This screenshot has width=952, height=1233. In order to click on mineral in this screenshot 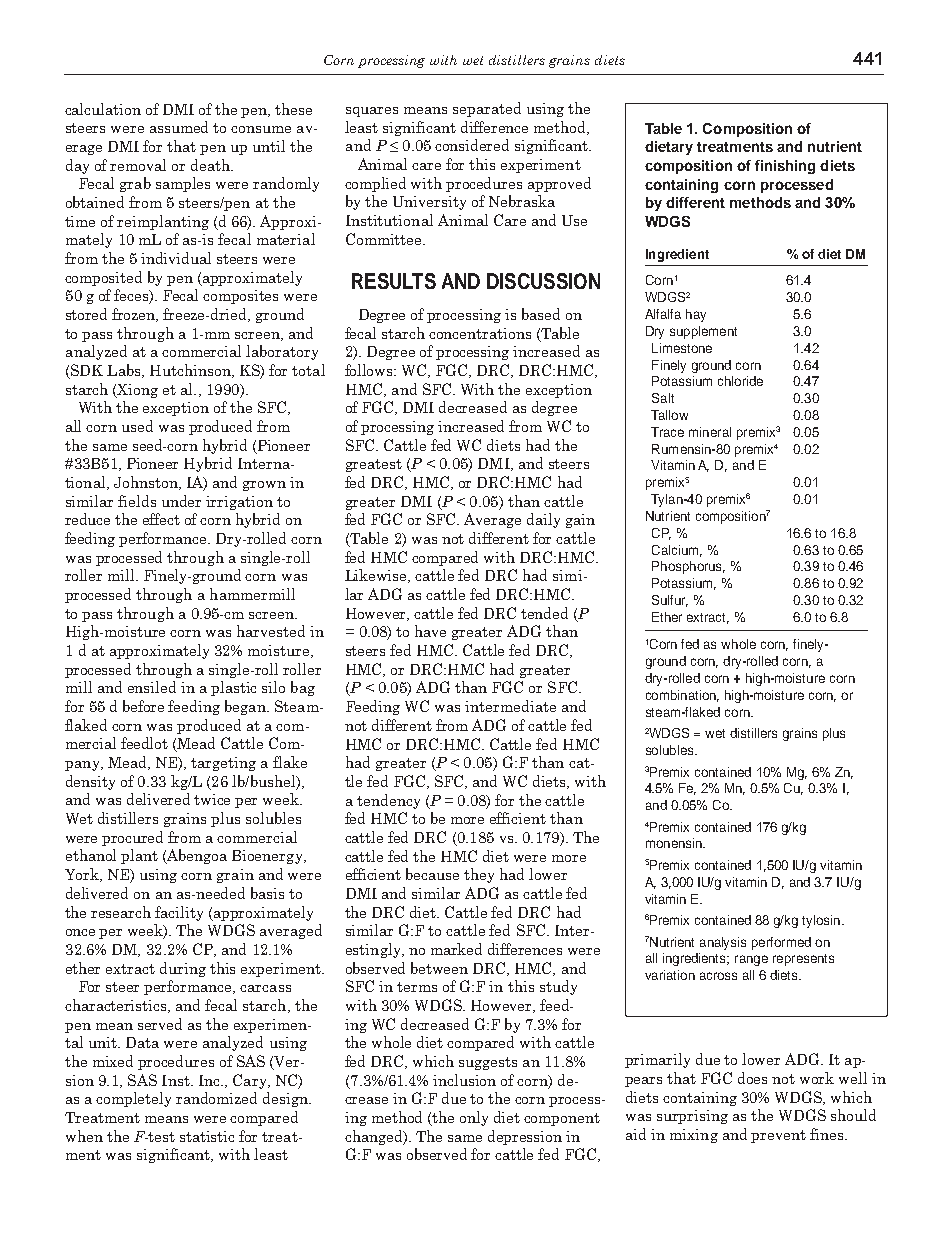, I will do `click(710, 432)`.
